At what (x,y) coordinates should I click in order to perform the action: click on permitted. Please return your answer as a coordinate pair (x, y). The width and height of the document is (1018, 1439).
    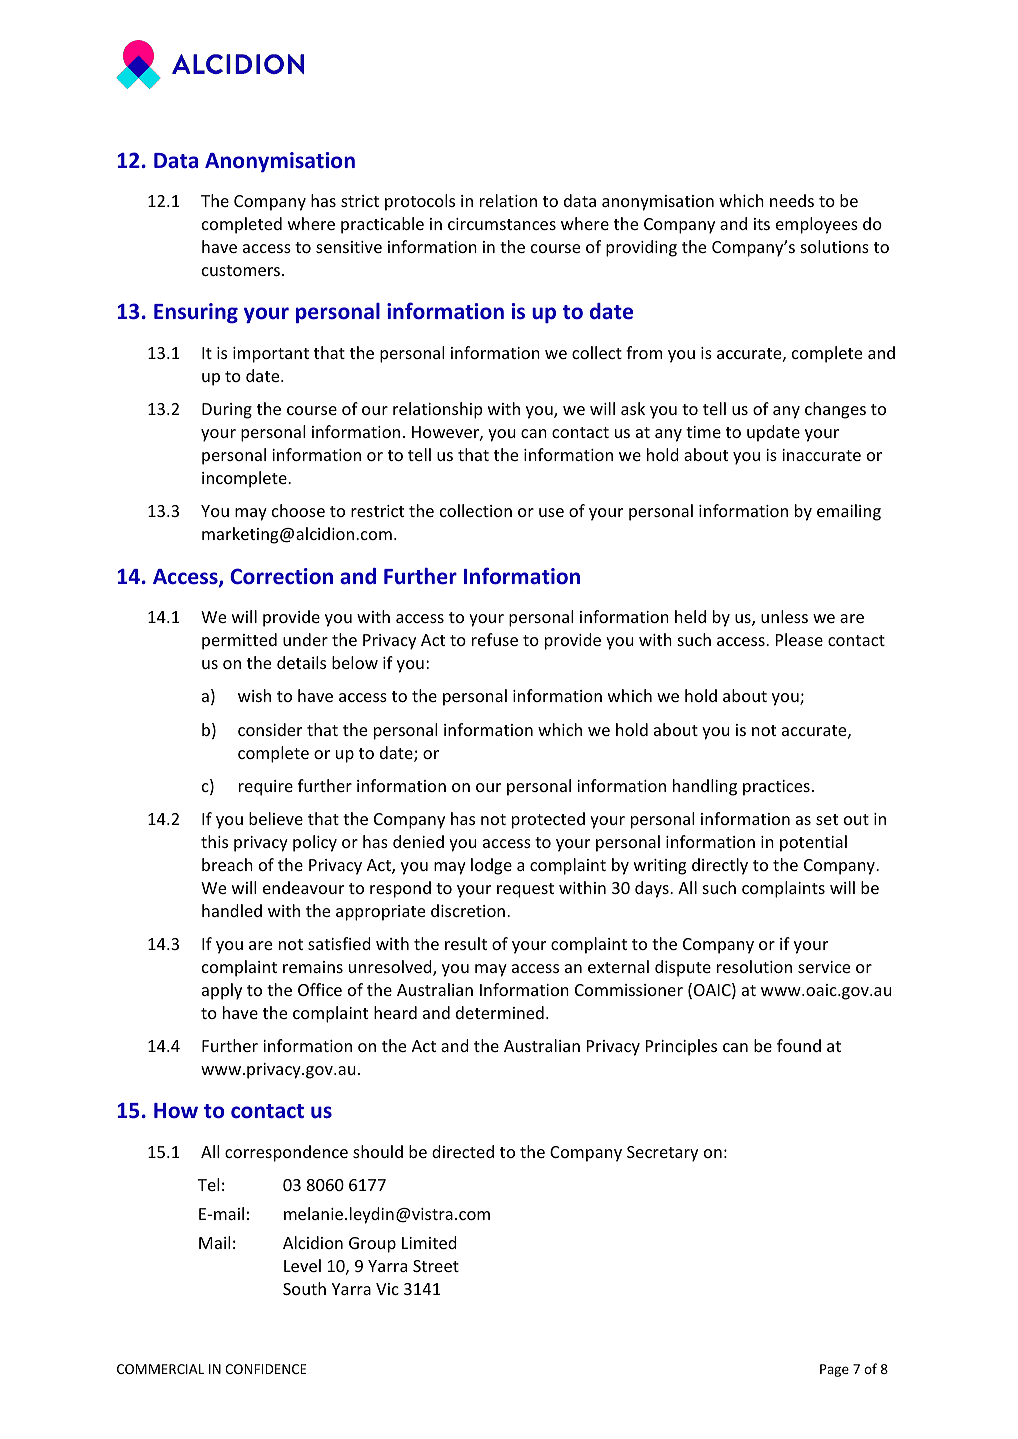
    Looking at the image, I should click on (239, 641).
